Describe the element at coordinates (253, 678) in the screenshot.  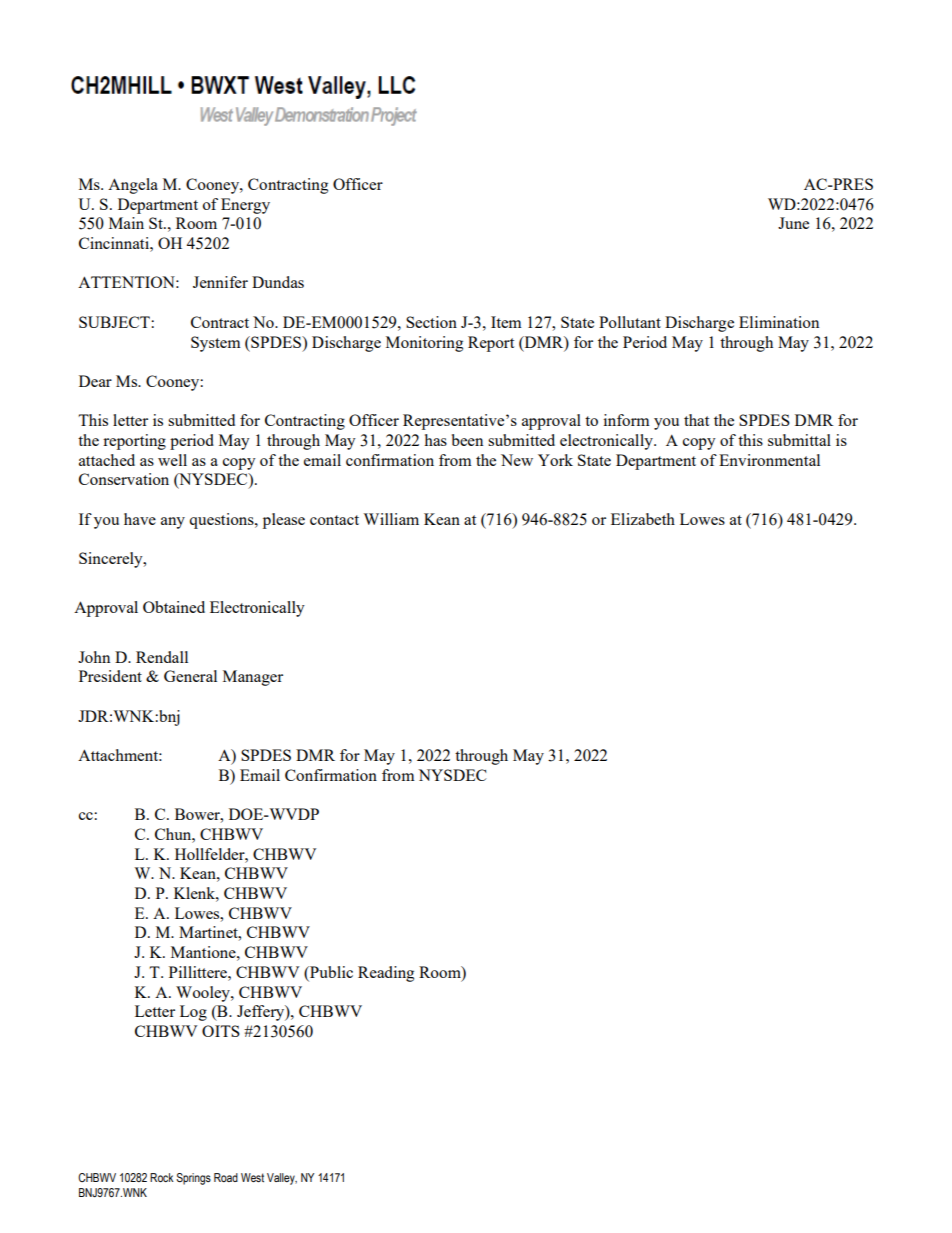
I see `Manager` at that location.
